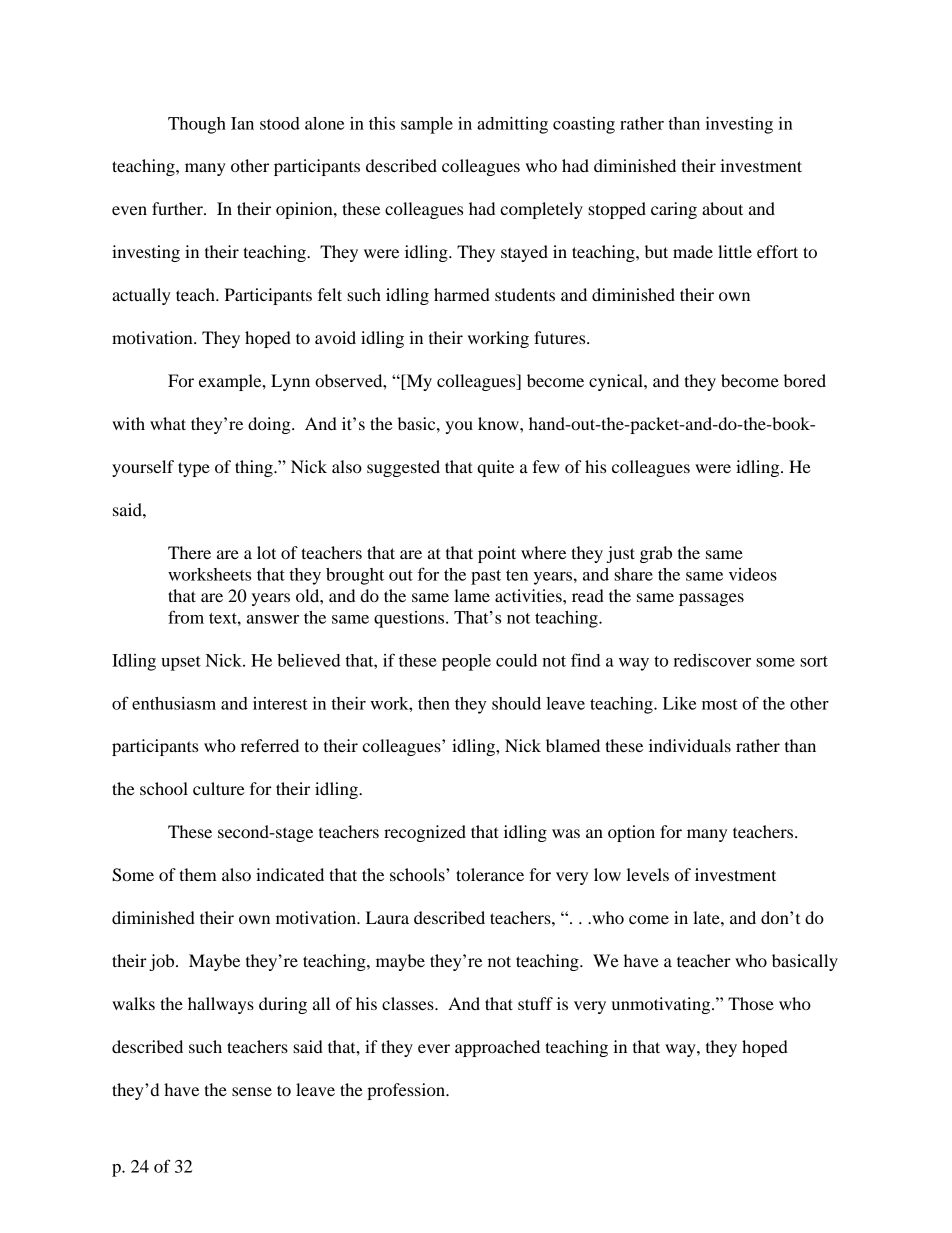 The height and width of the page is (1233, 952). What do you see at coordinates (751, 1003) in the page?
I see `Those` at bounding box center [751, 1003].
